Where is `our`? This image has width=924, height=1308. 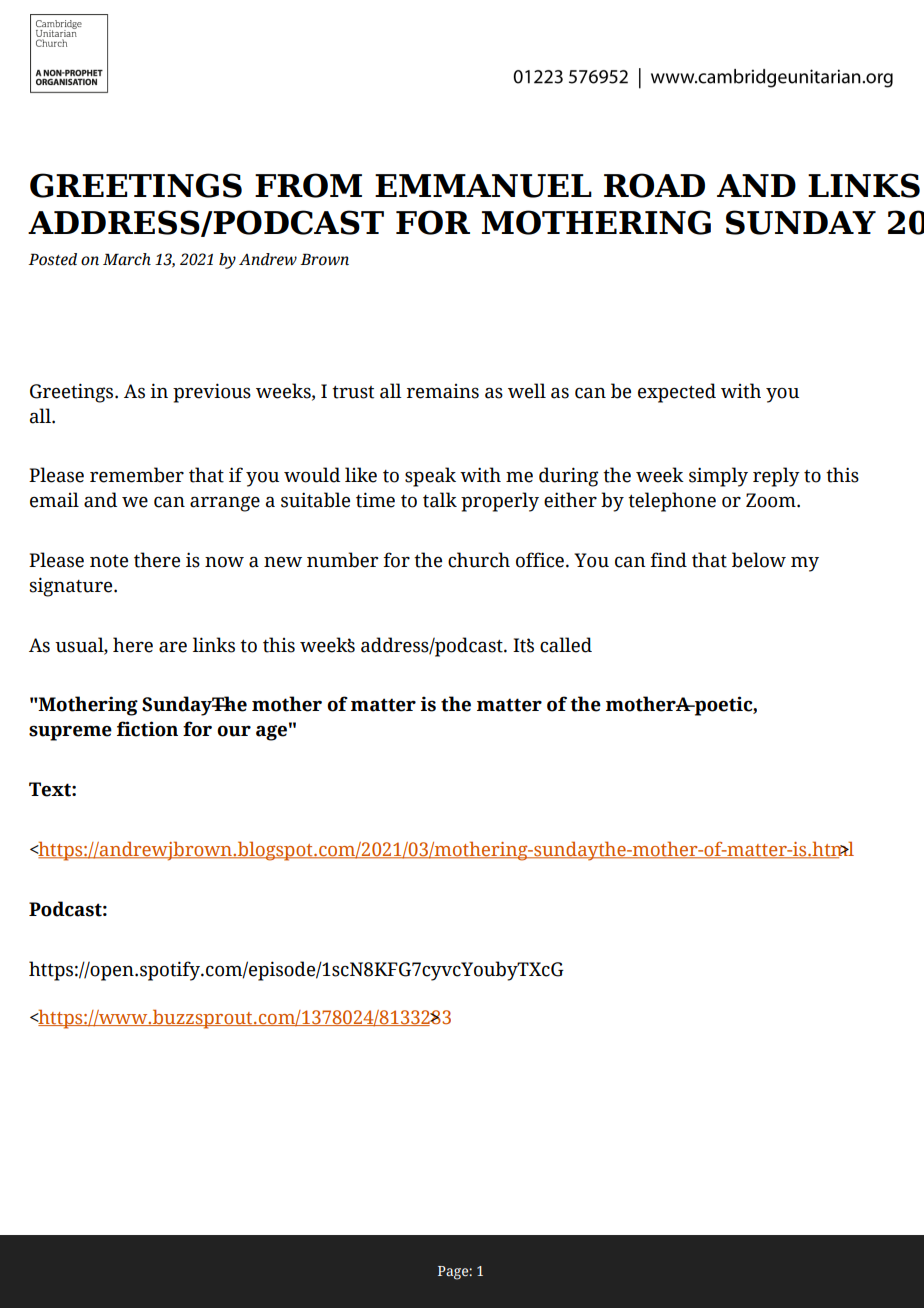
our is located at coordinates (234, 731).
